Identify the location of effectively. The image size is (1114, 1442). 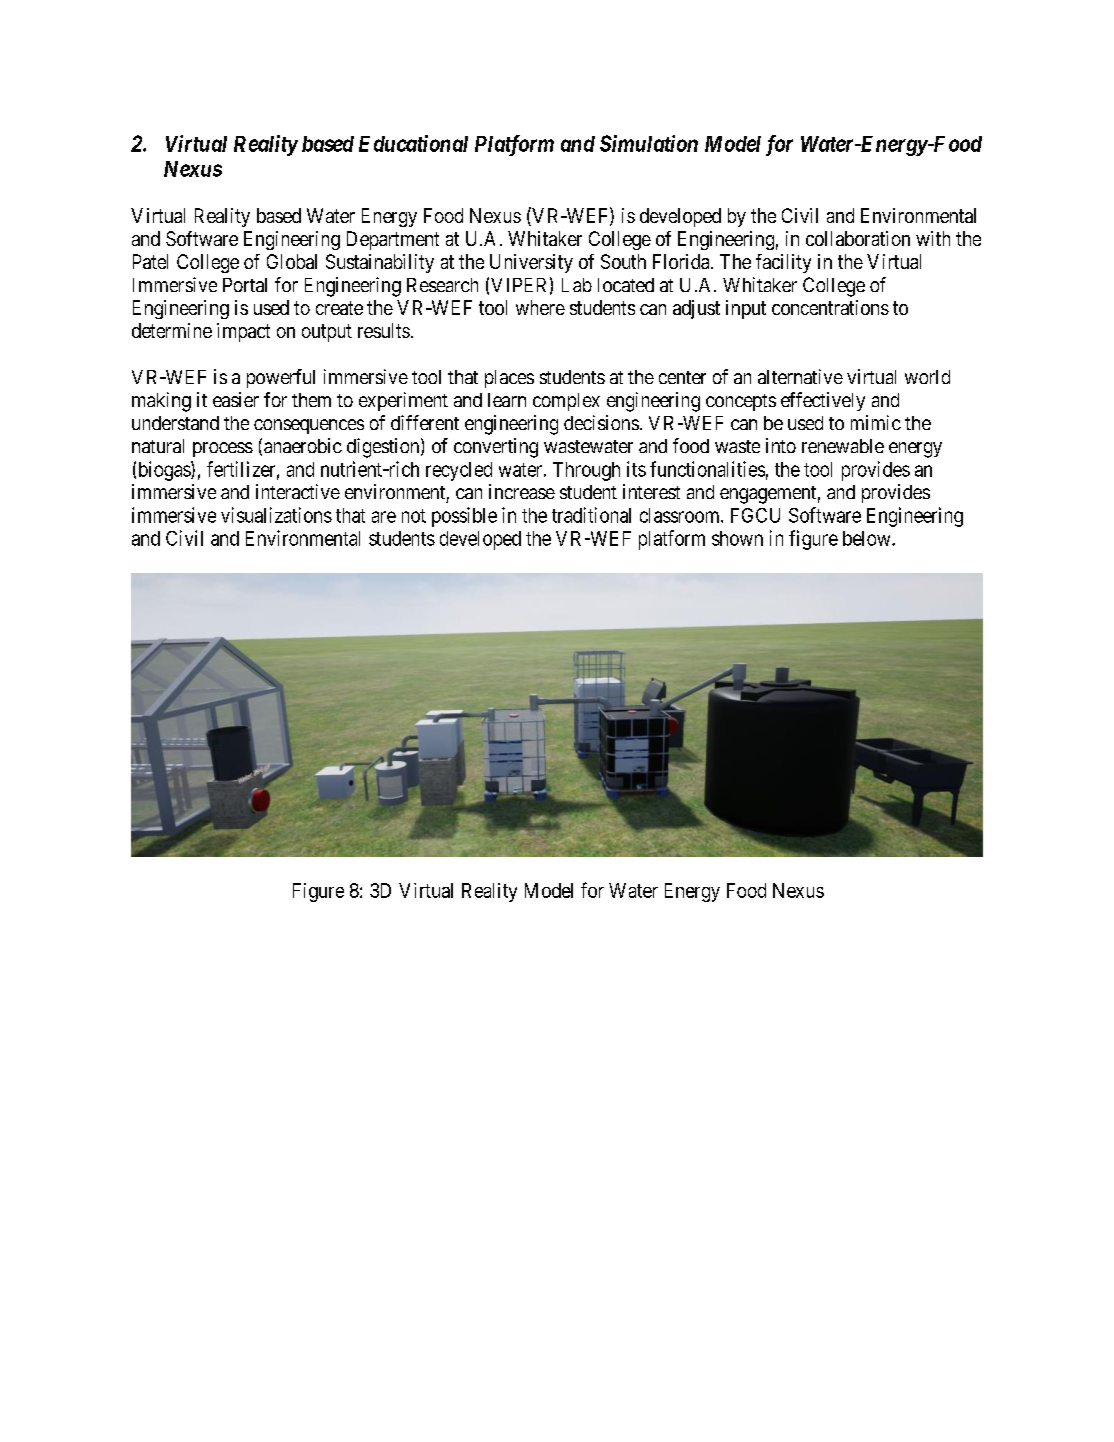
(823, 401).
